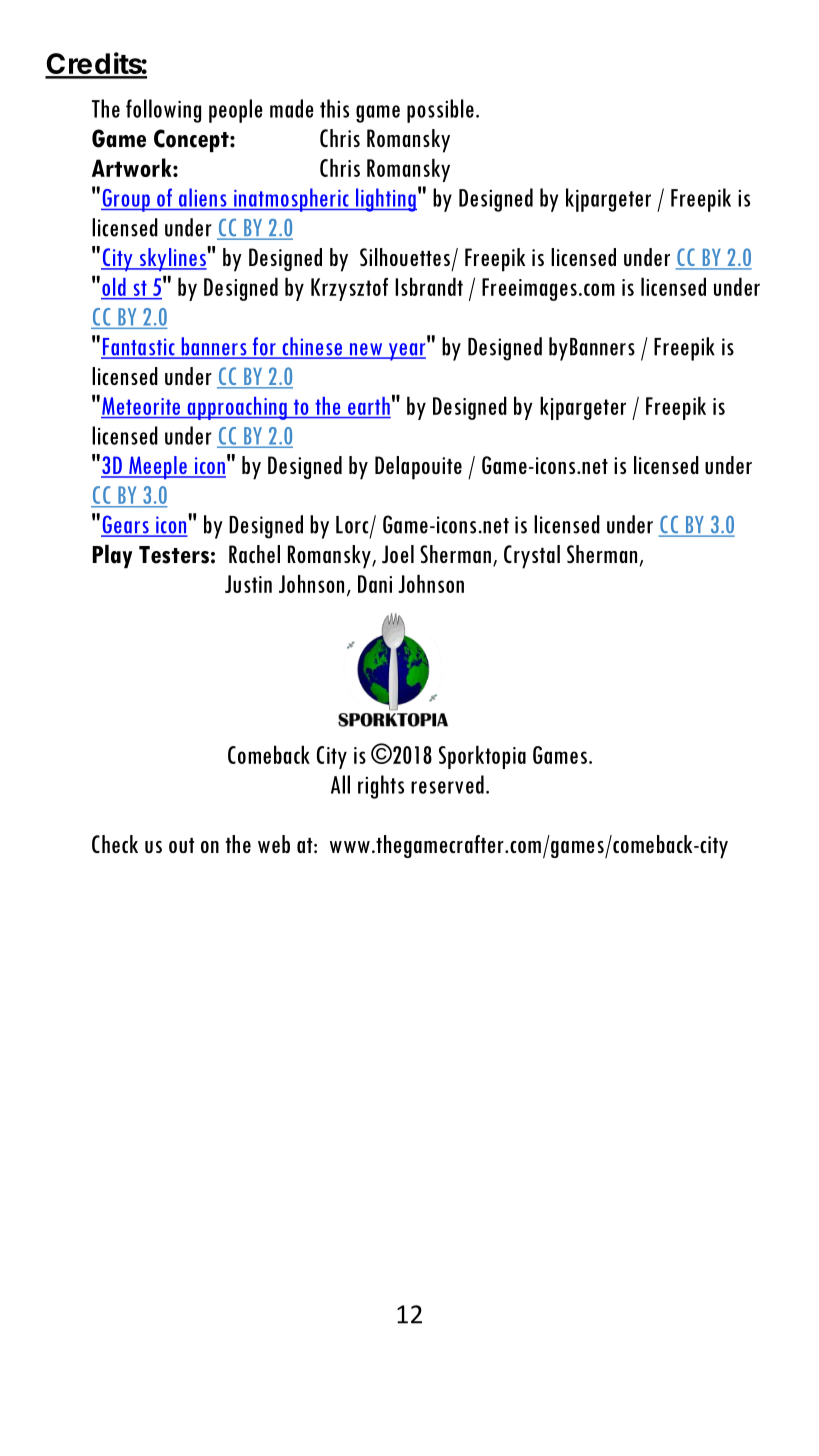 Image resolution: width=819 pixels, height=1456 pixels. I want to click on Justin, so click(248, 584).
